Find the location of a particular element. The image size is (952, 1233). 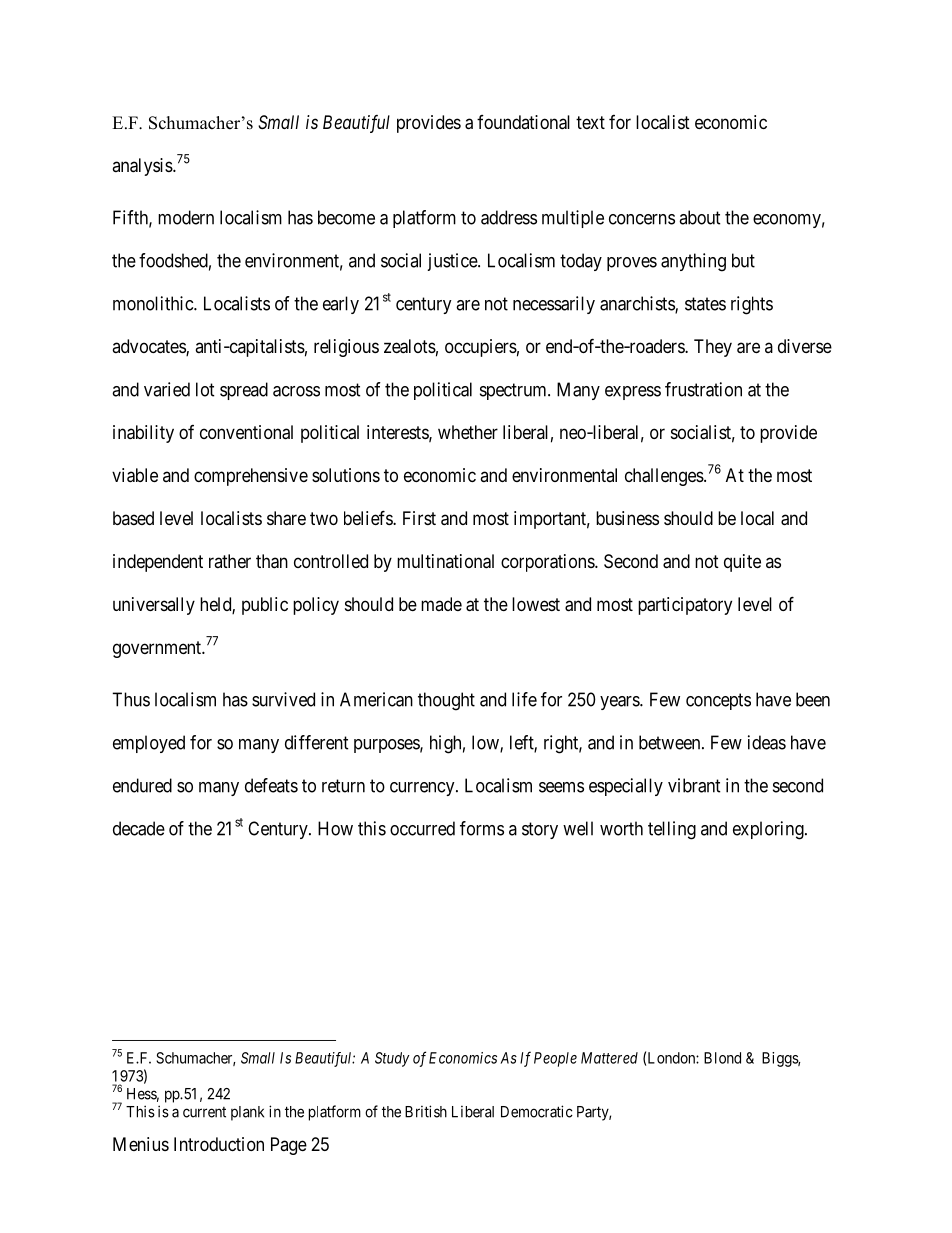

frustration is located at coordinates (703, 389).
